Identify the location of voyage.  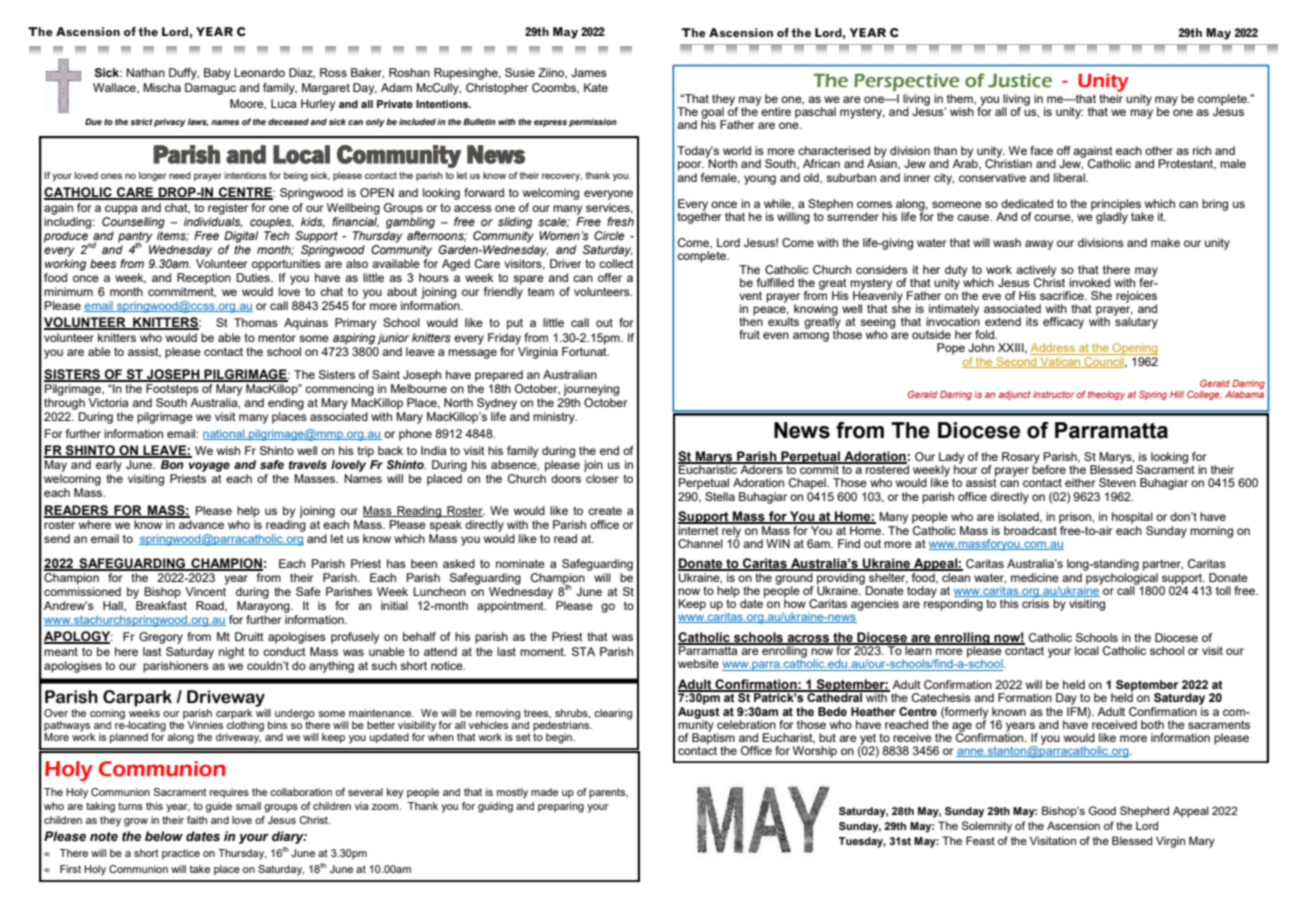
(209, 467).
